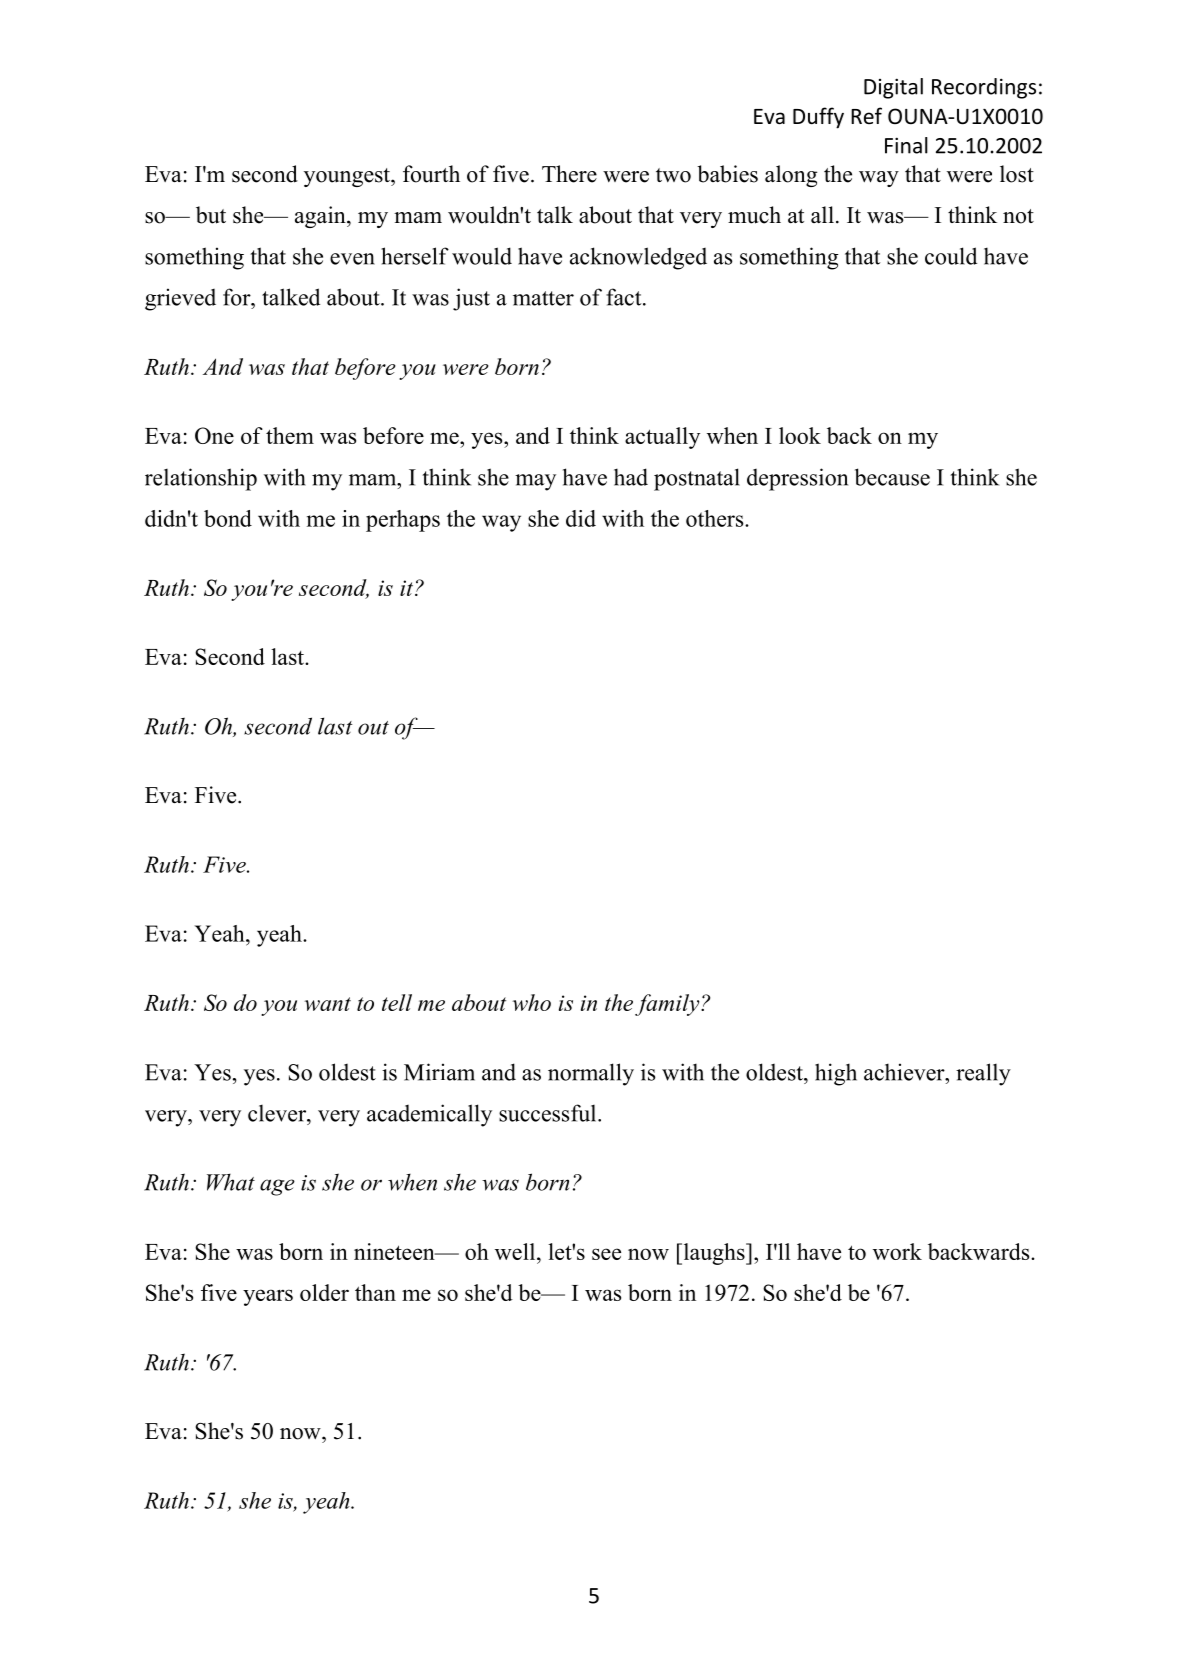 This document has width=1186, height=1679. What do you see at coordinates (348, 177) in the document?
I see `youngest` at bounding box center [348, 177].
